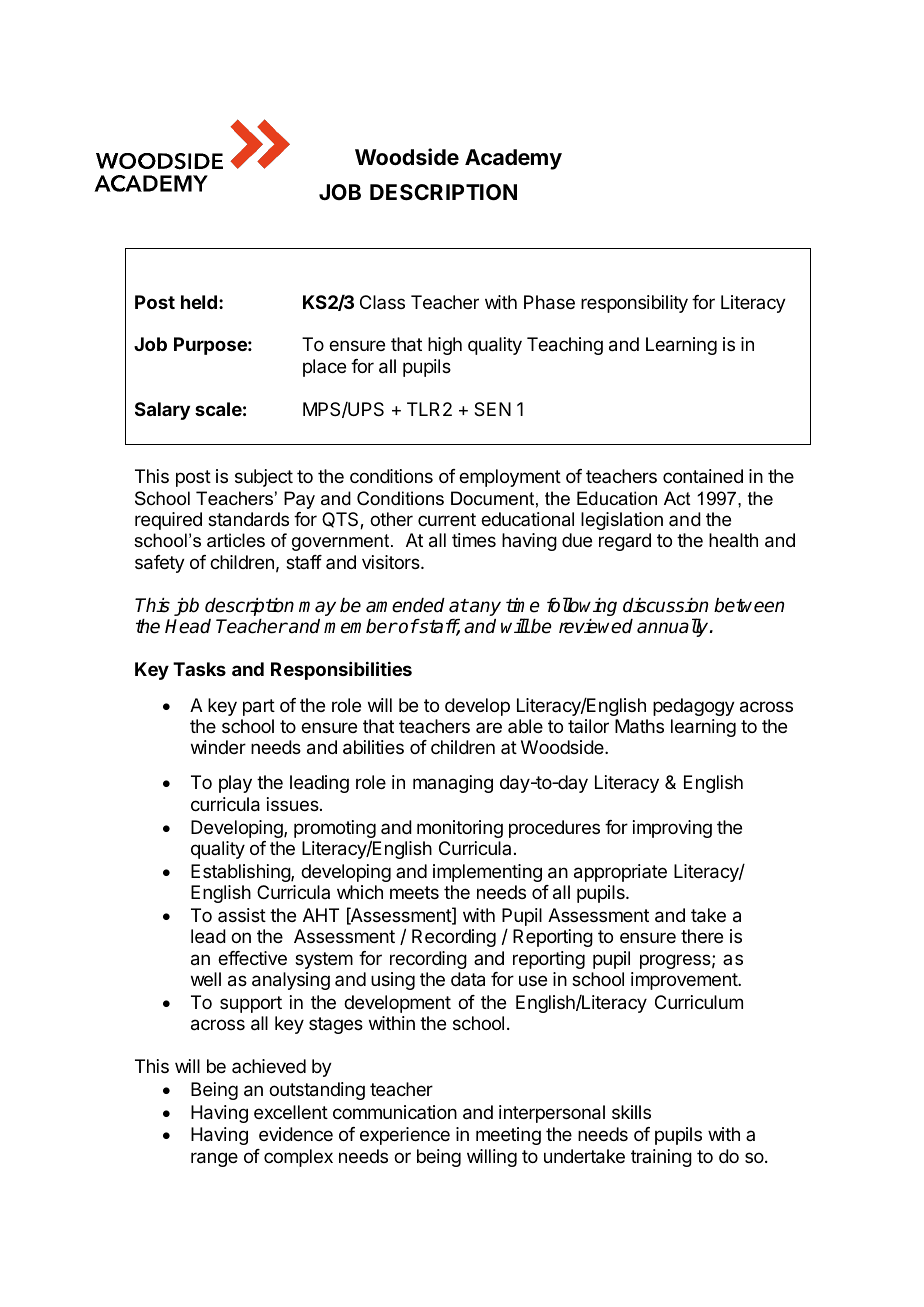 This screenshot has height=1307, width=924. What do you see at coordinates (235, 784) in the screenshot?
I see `play` at bounding box center [235, 784].
